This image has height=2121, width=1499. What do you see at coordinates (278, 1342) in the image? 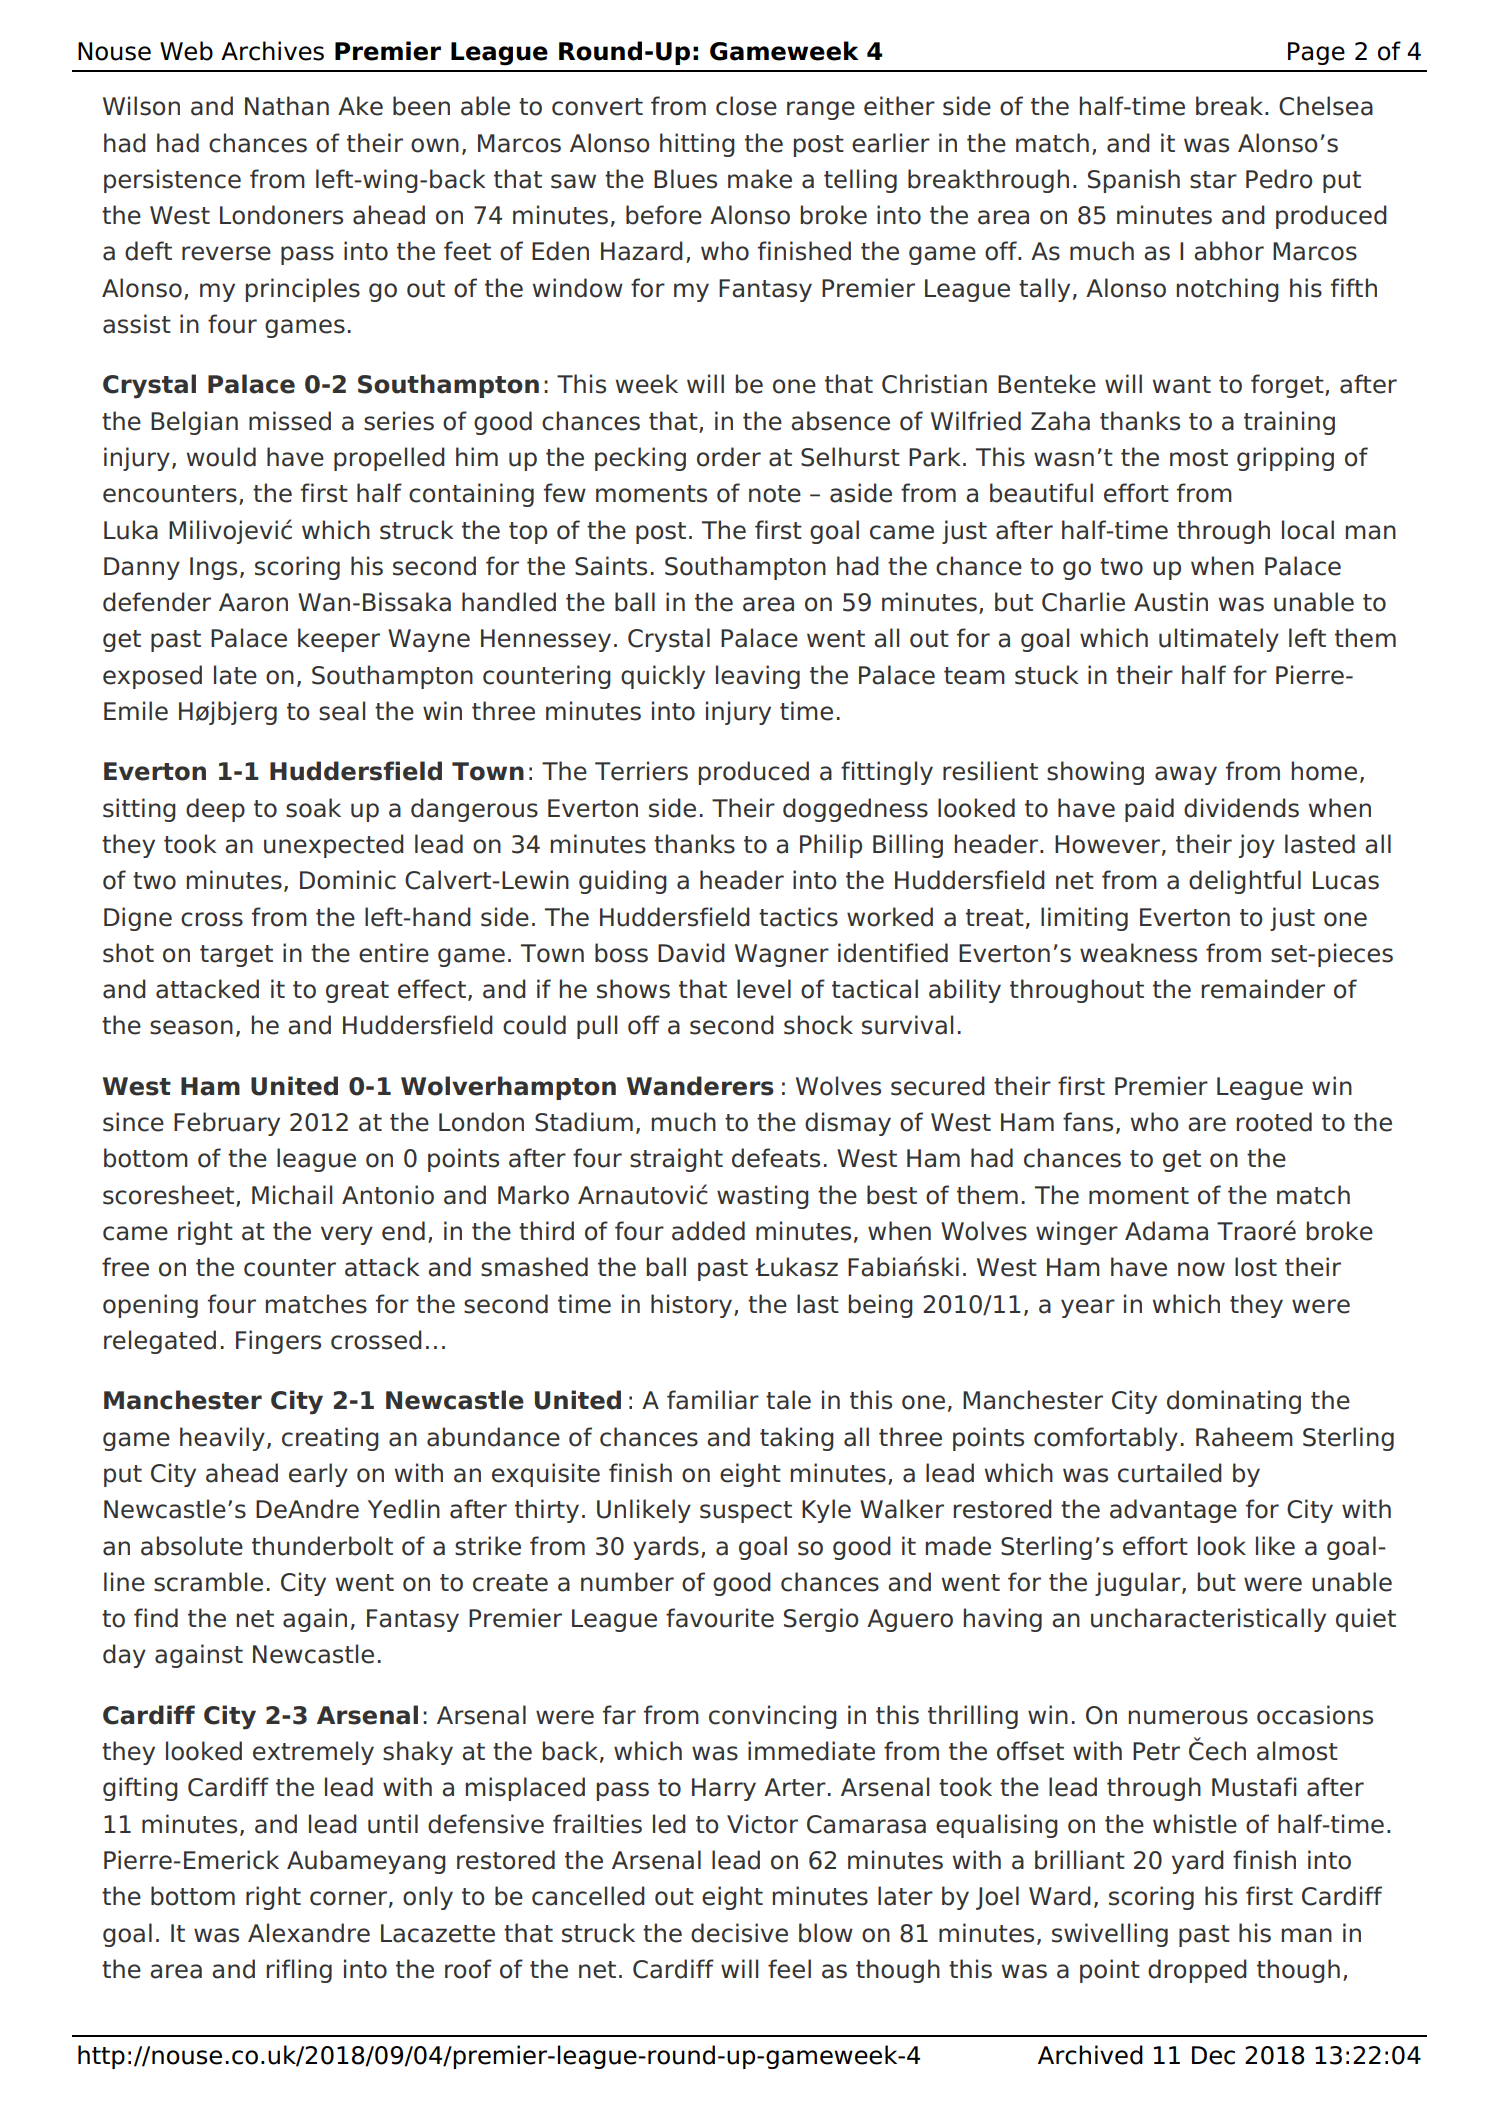
I see `Fingers` at bounding box center [278, 1342].
